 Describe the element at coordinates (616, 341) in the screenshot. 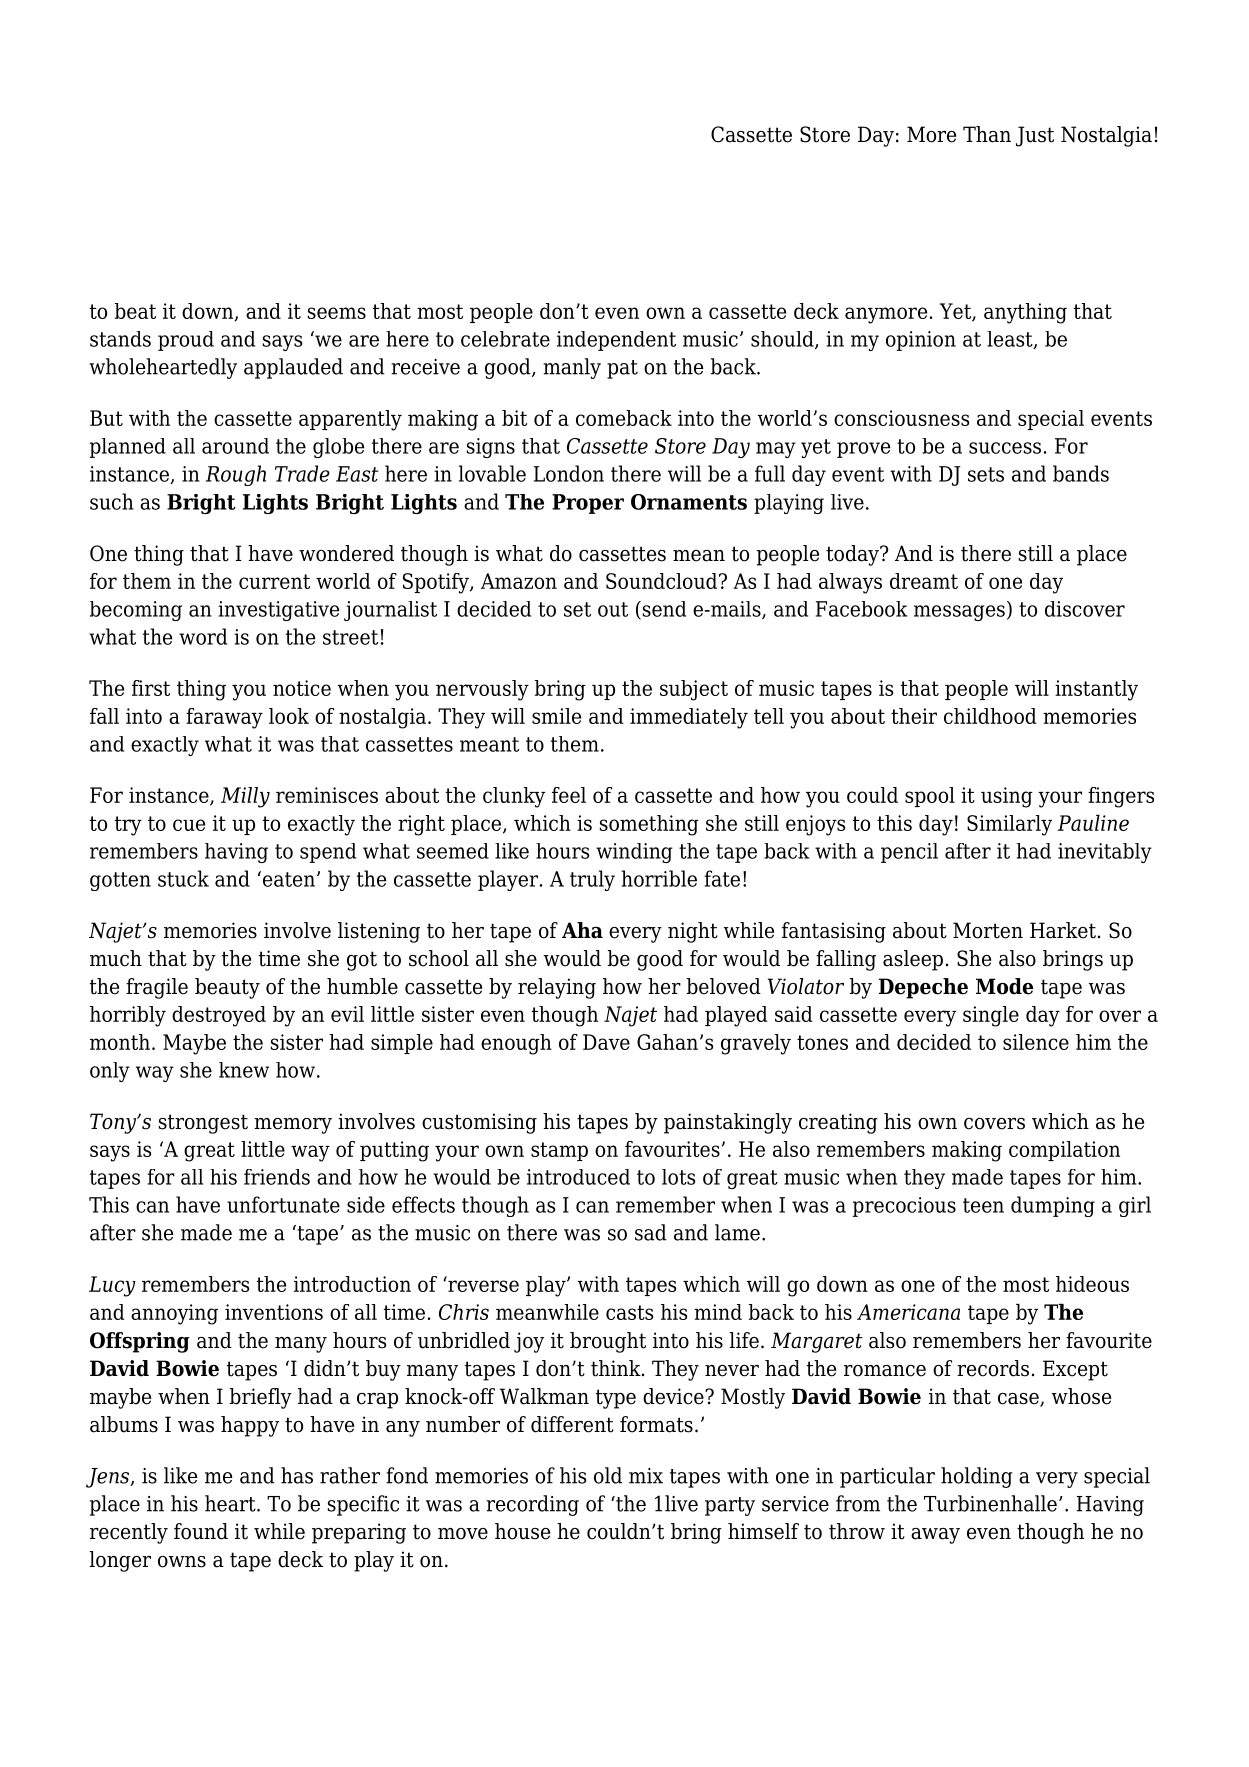

I see `independent` at that location.
